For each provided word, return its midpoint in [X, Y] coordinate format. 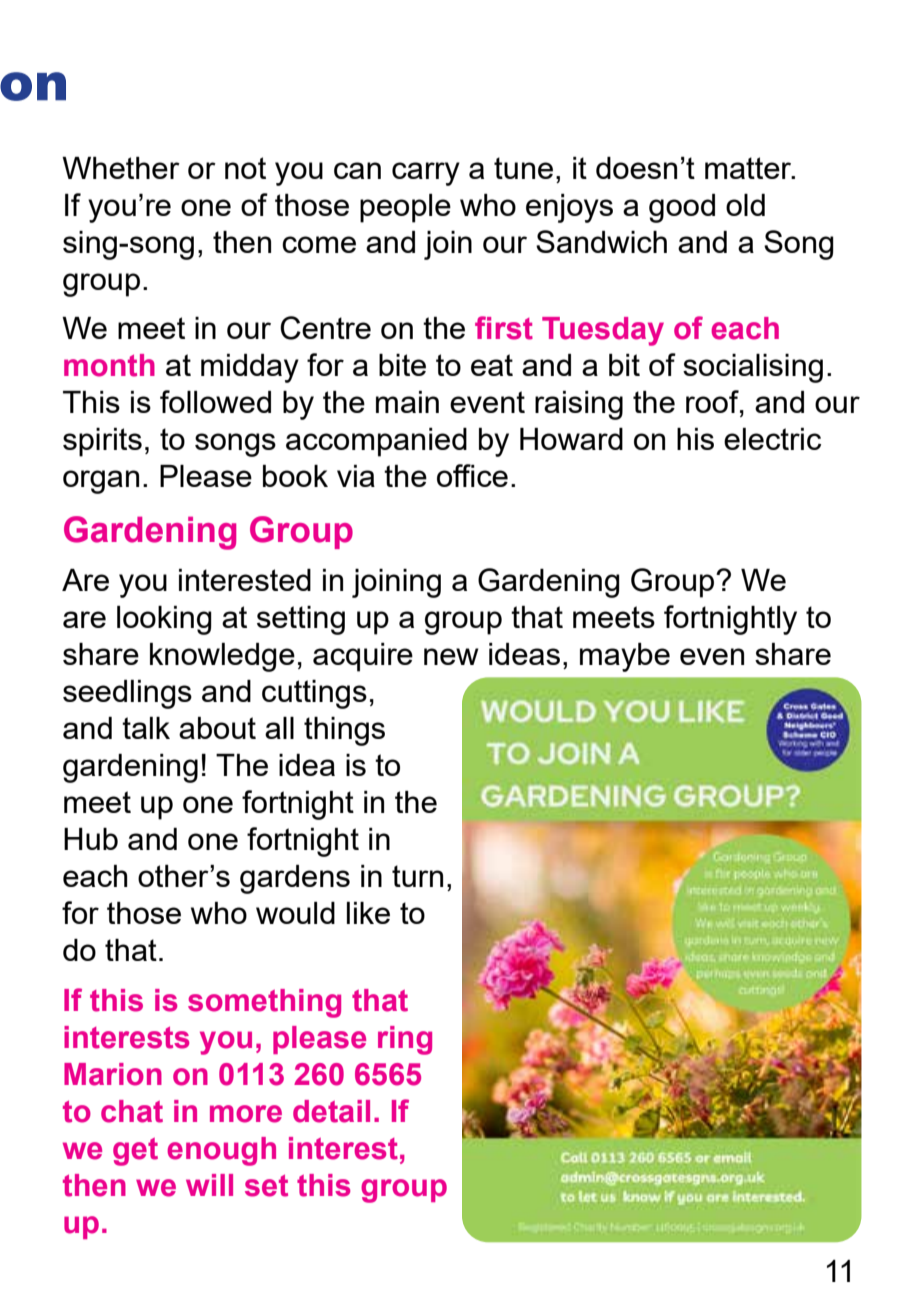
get [135, 1152]
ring [405, 1040]
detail [331, 1111]
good [682, 208]
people [405, 208]
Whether [121, 168]
